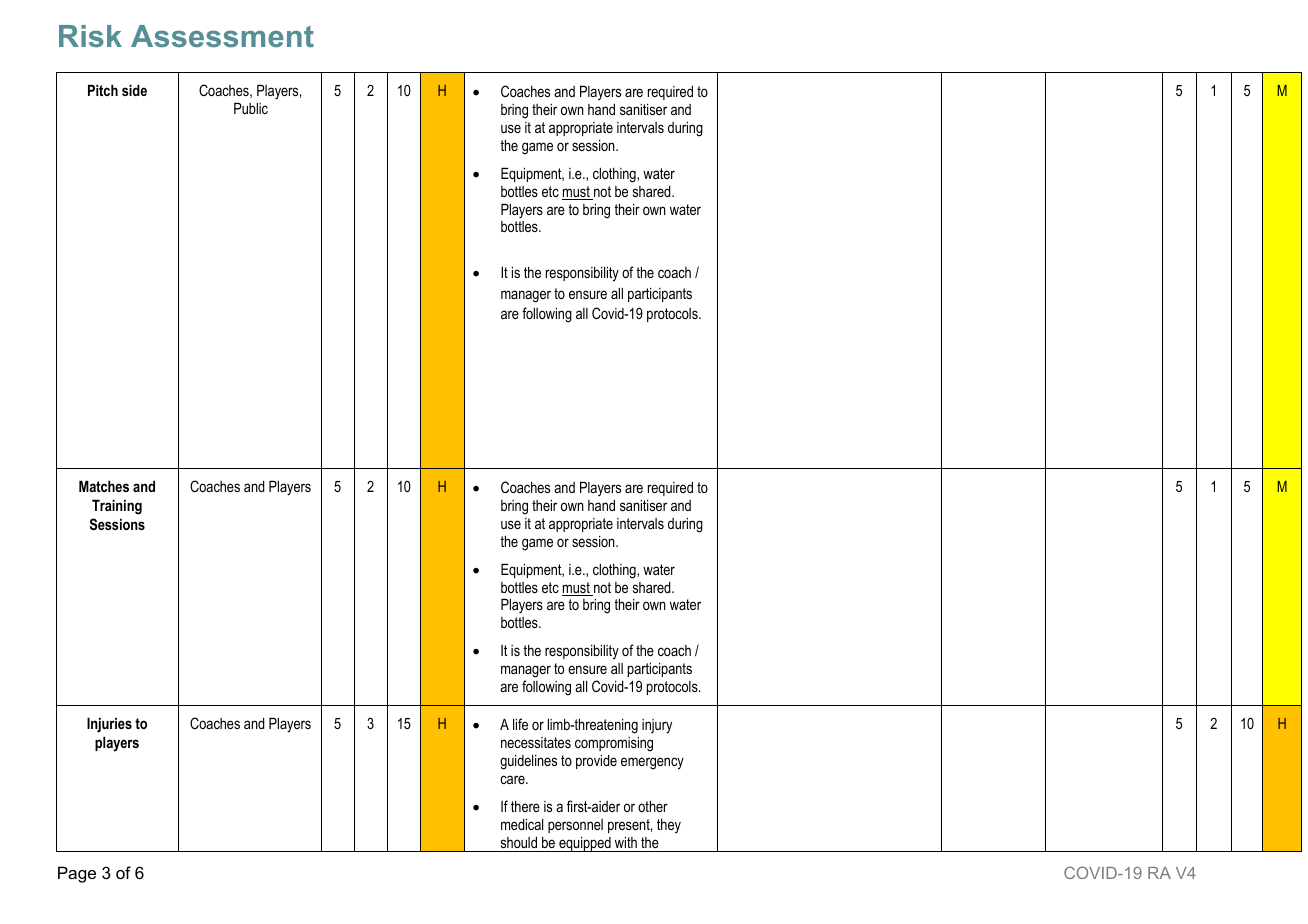  Describe the element at coordinates (77, 874) in the screenshot. I see `Page` at that location.
